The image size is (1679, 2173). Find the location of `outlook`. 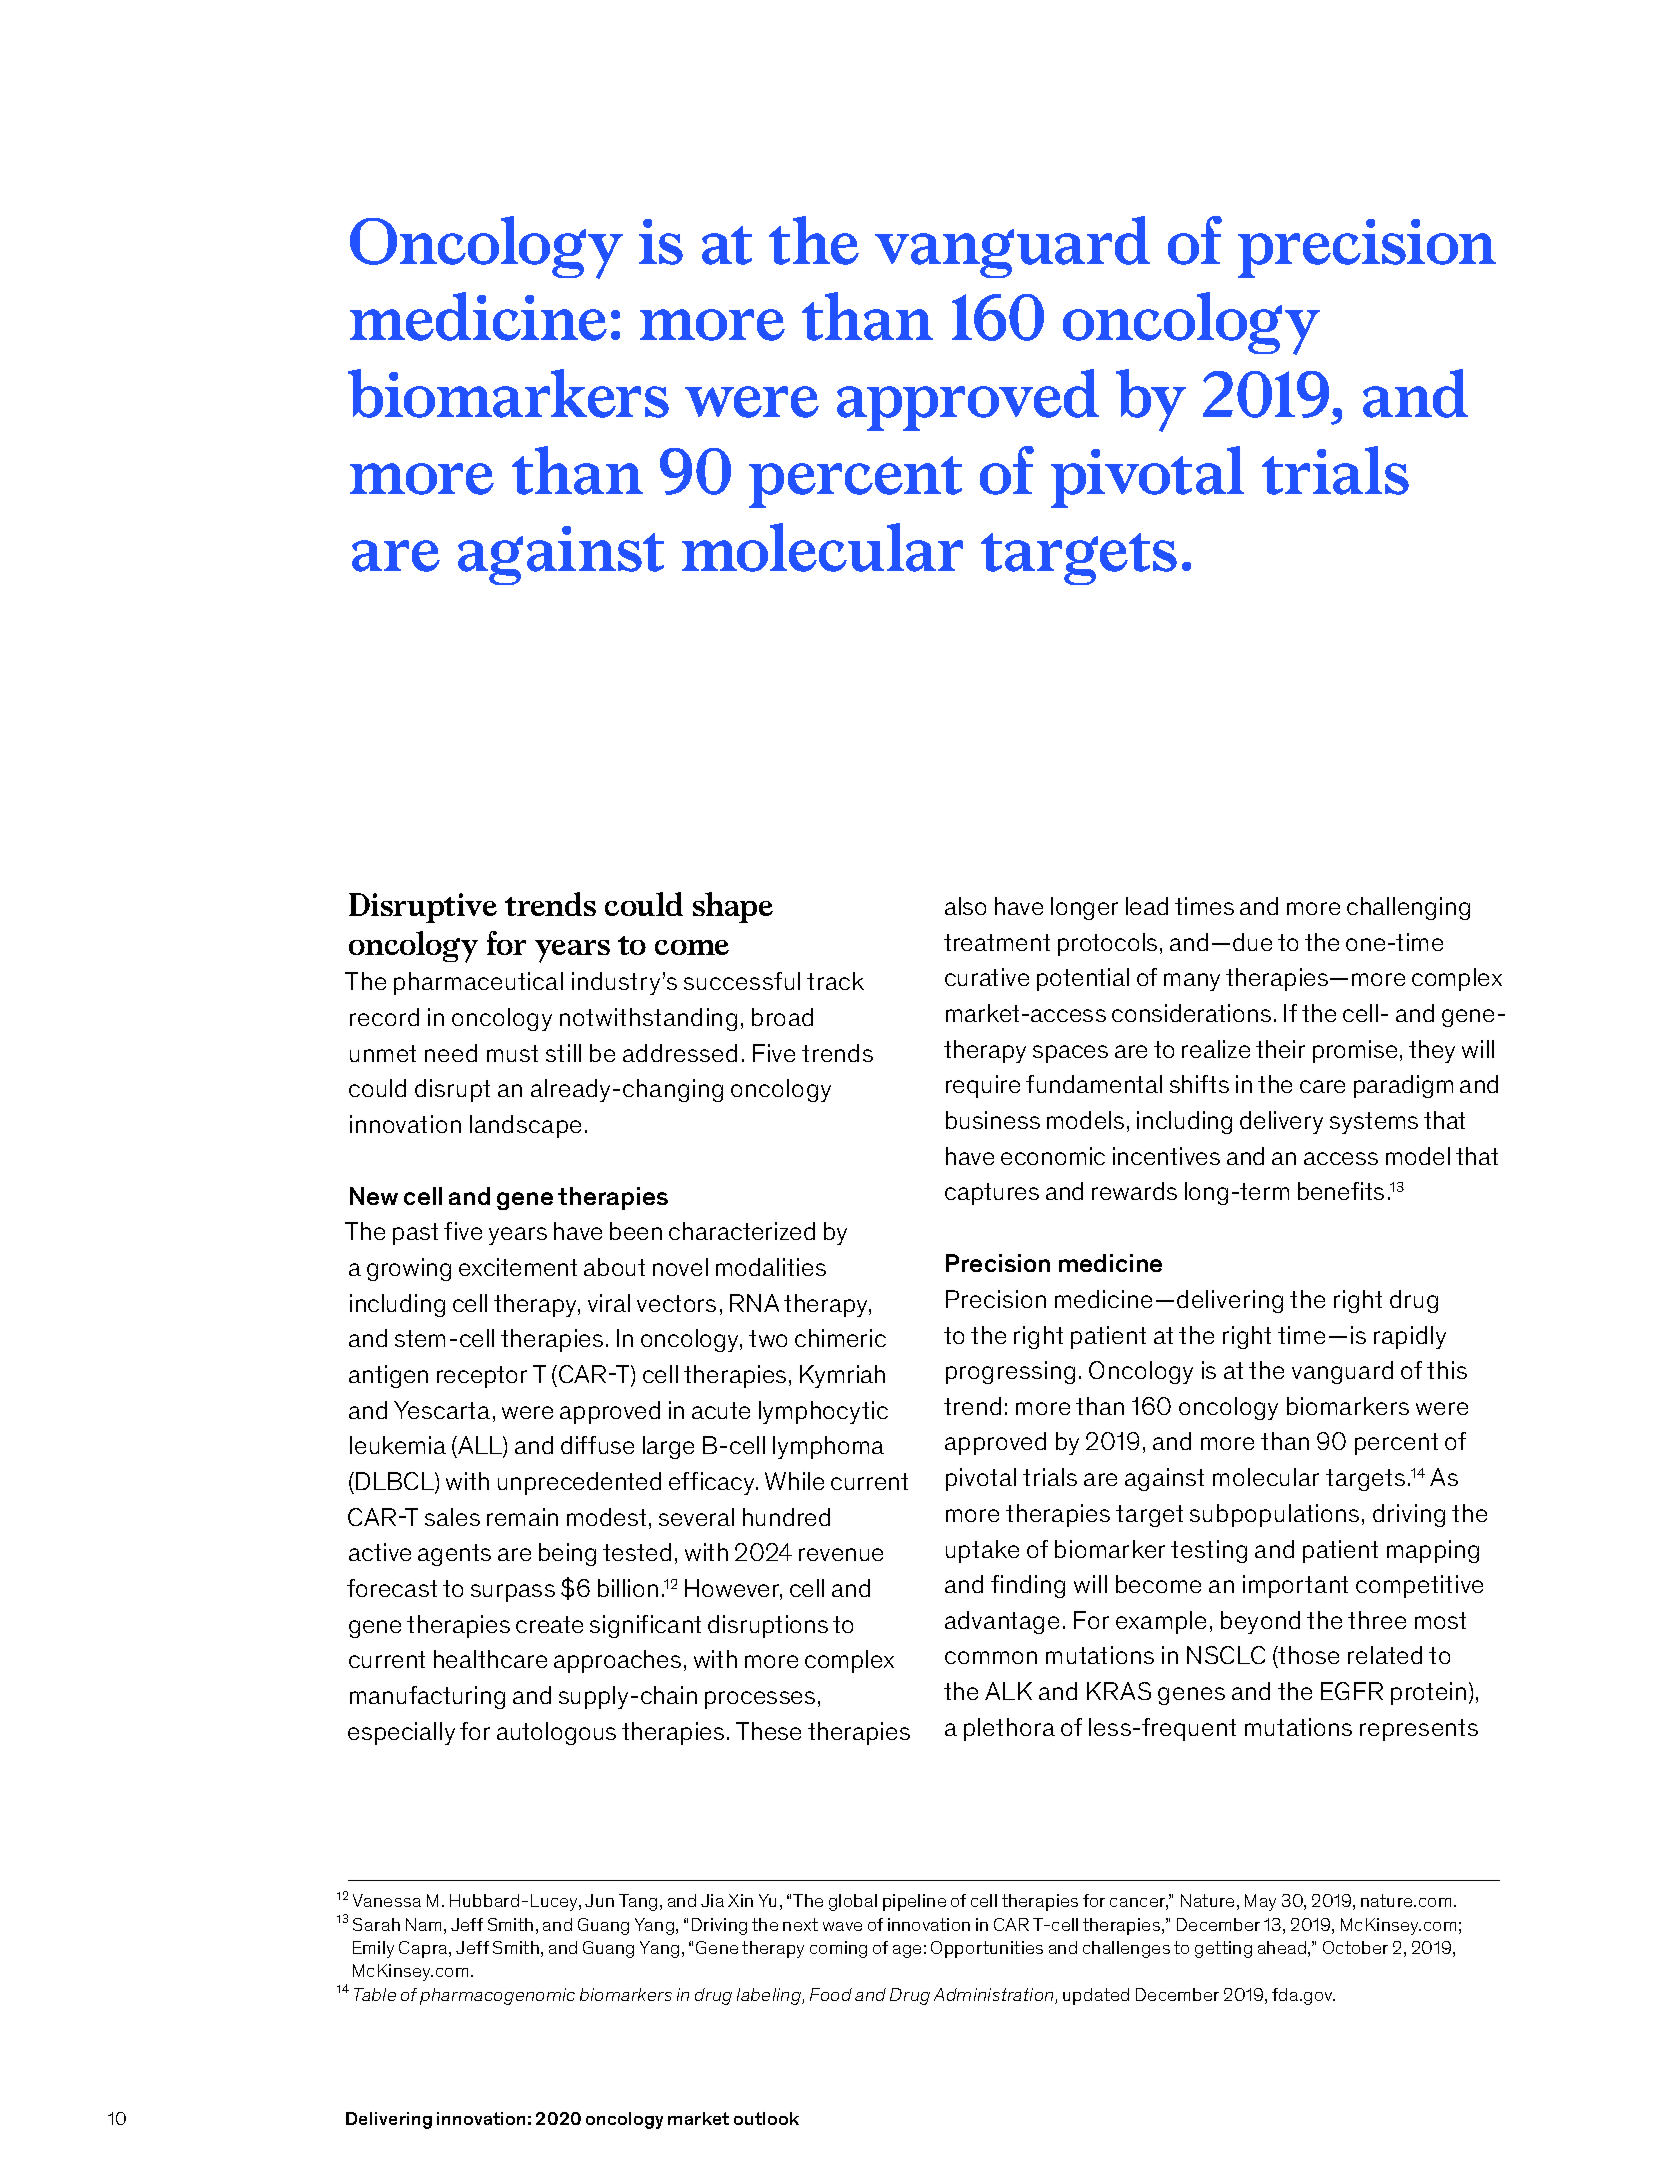

outlook is located at coordinates (766, 2118).
